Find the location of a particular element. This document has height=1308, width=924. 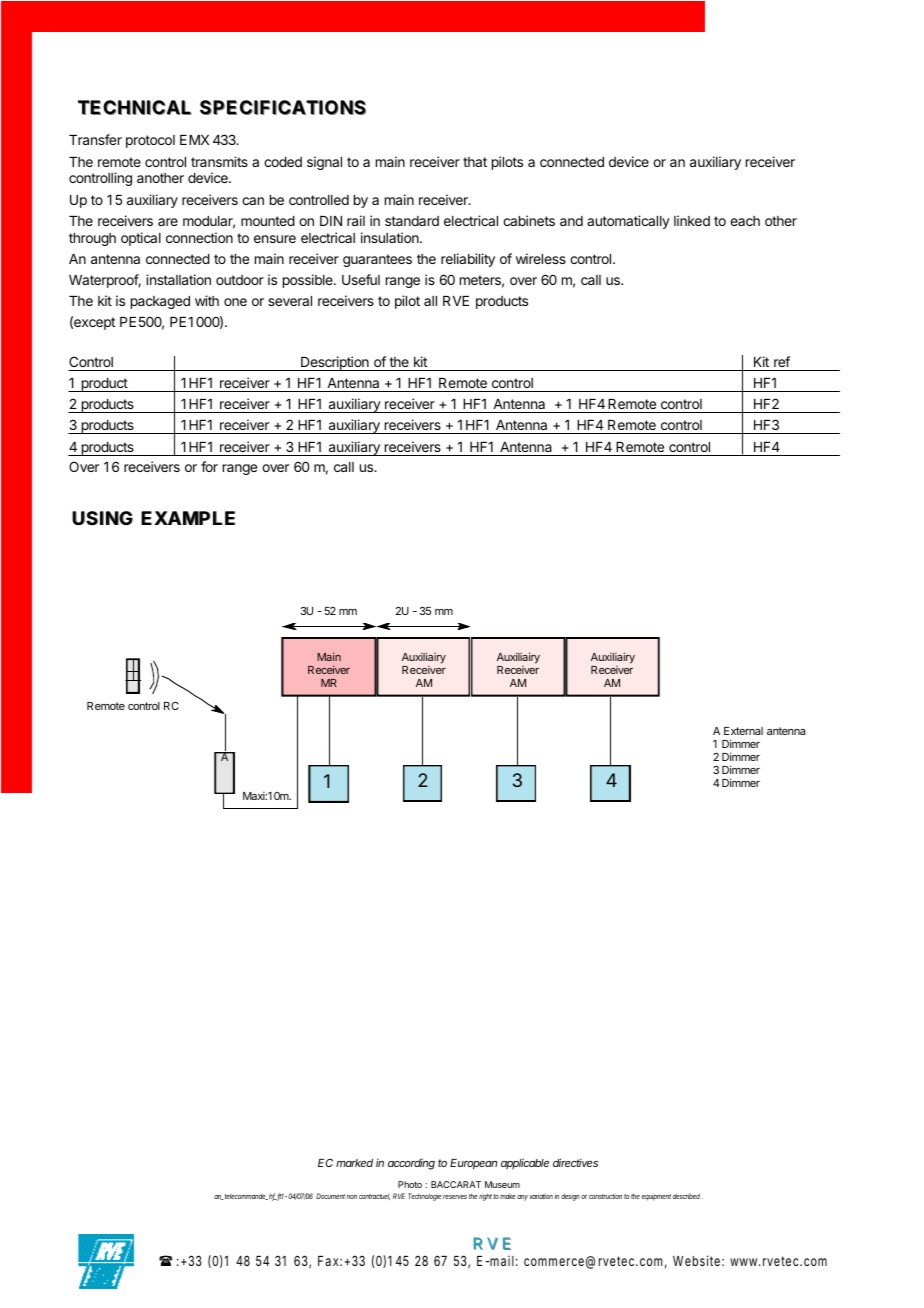

that is located at coordinates (475, 162).
